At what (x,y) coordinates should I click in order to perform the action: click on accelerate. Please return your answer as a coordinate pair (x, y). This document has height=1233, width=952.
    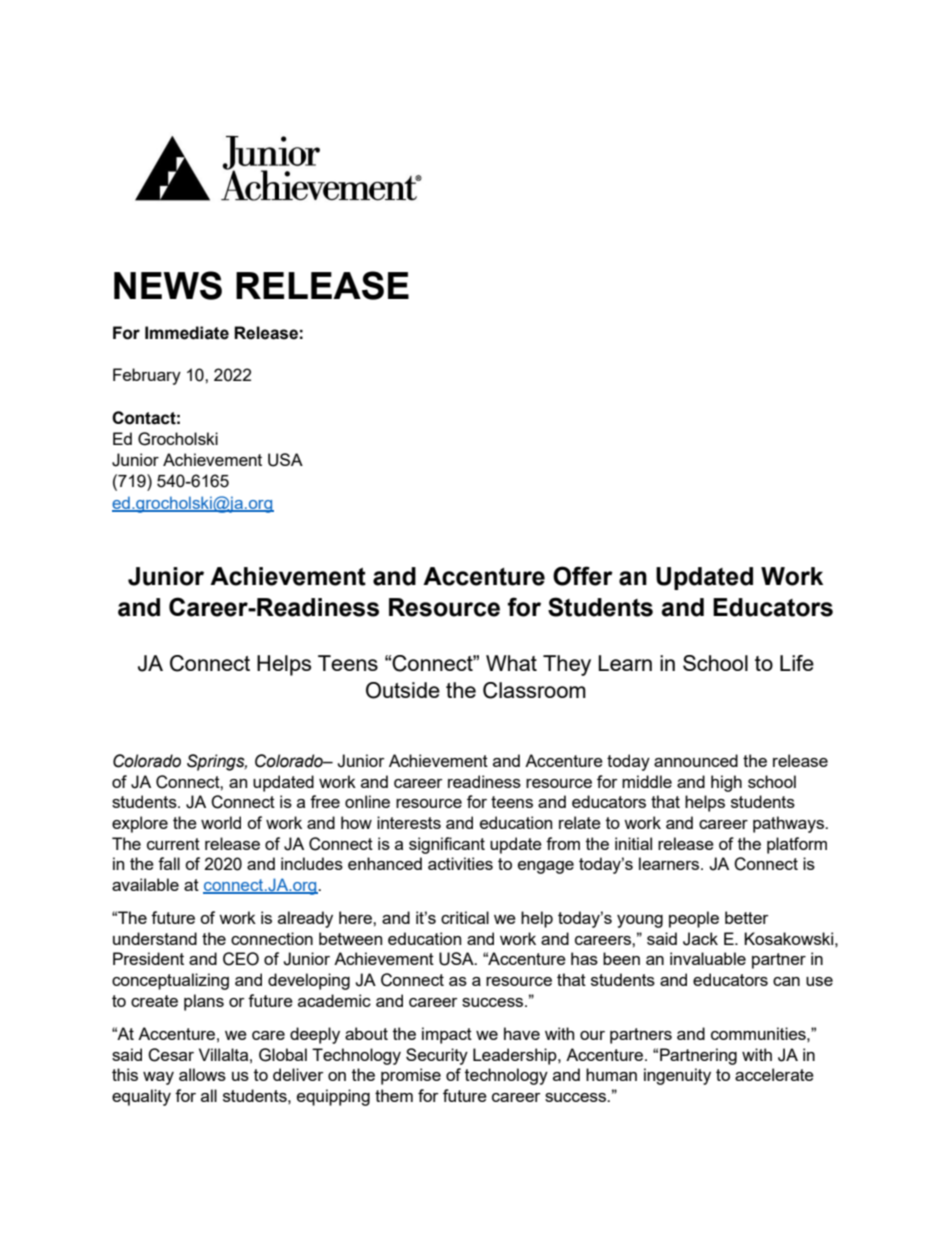
    Looking at the image, I should click on (774, 1074).
